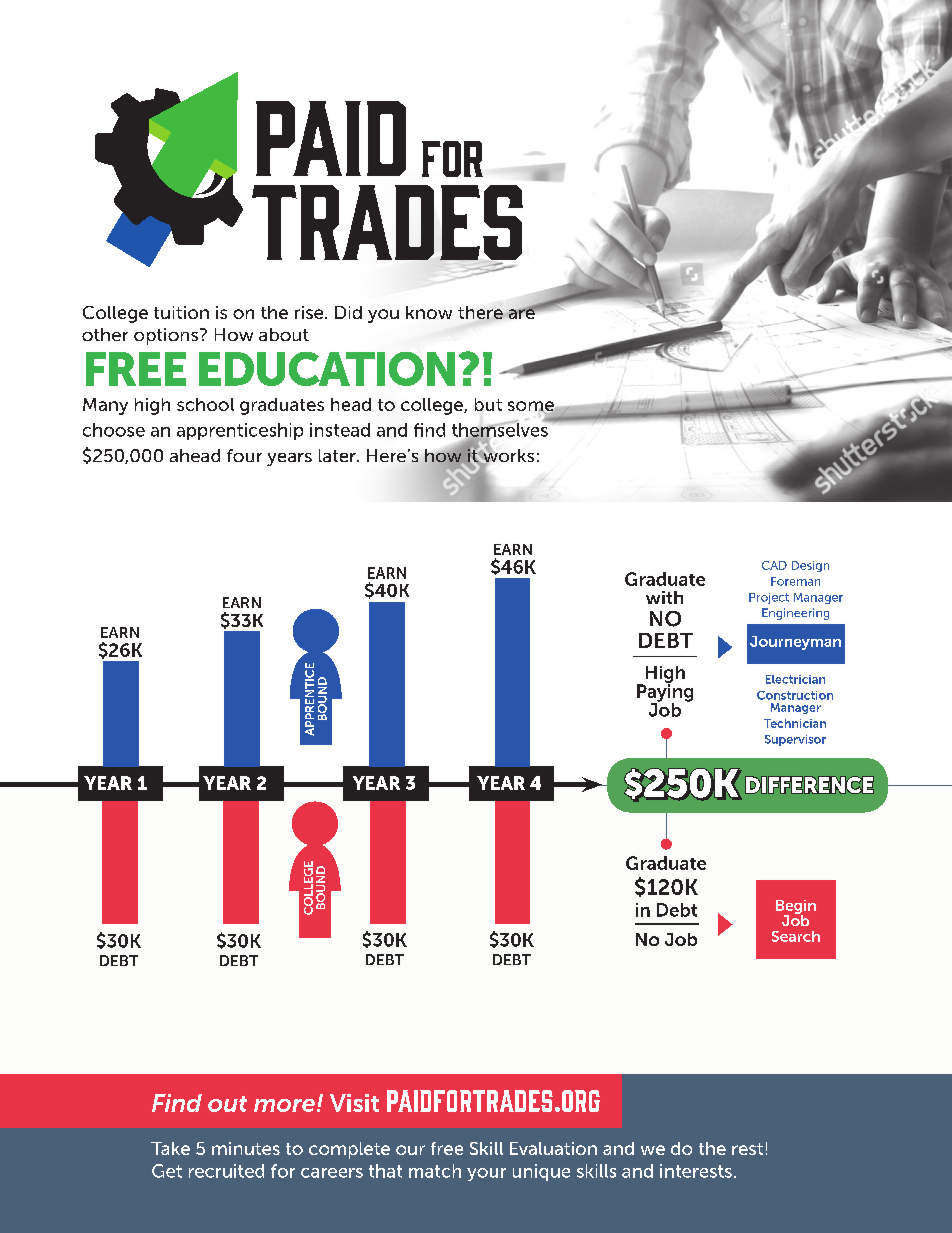 This document has width=952, height=1233. Describe the element at coordinates (488, 404) in the document. I see `but` at that location.
